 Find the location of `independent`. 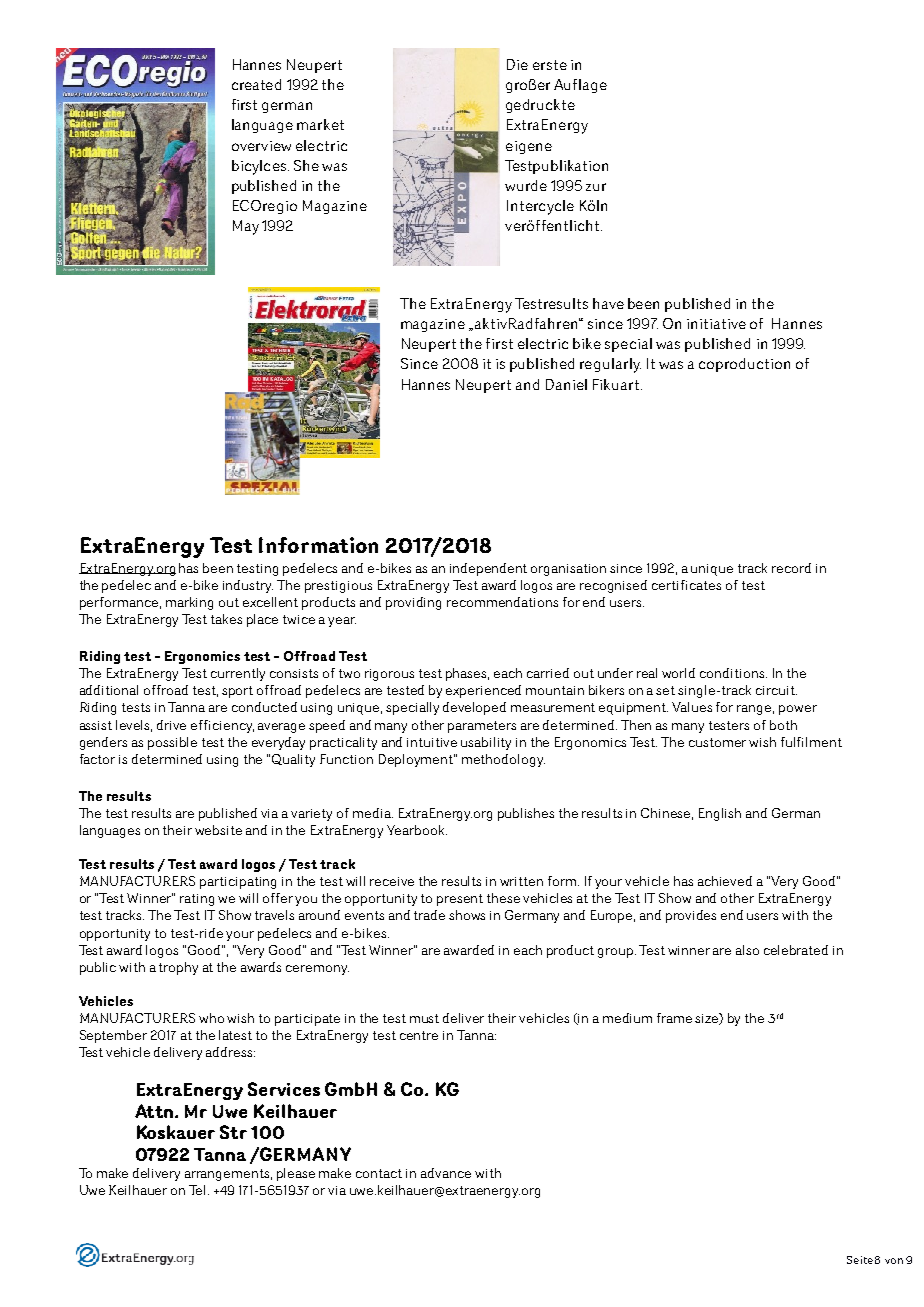

independent is located at coordinates (488, 569).
